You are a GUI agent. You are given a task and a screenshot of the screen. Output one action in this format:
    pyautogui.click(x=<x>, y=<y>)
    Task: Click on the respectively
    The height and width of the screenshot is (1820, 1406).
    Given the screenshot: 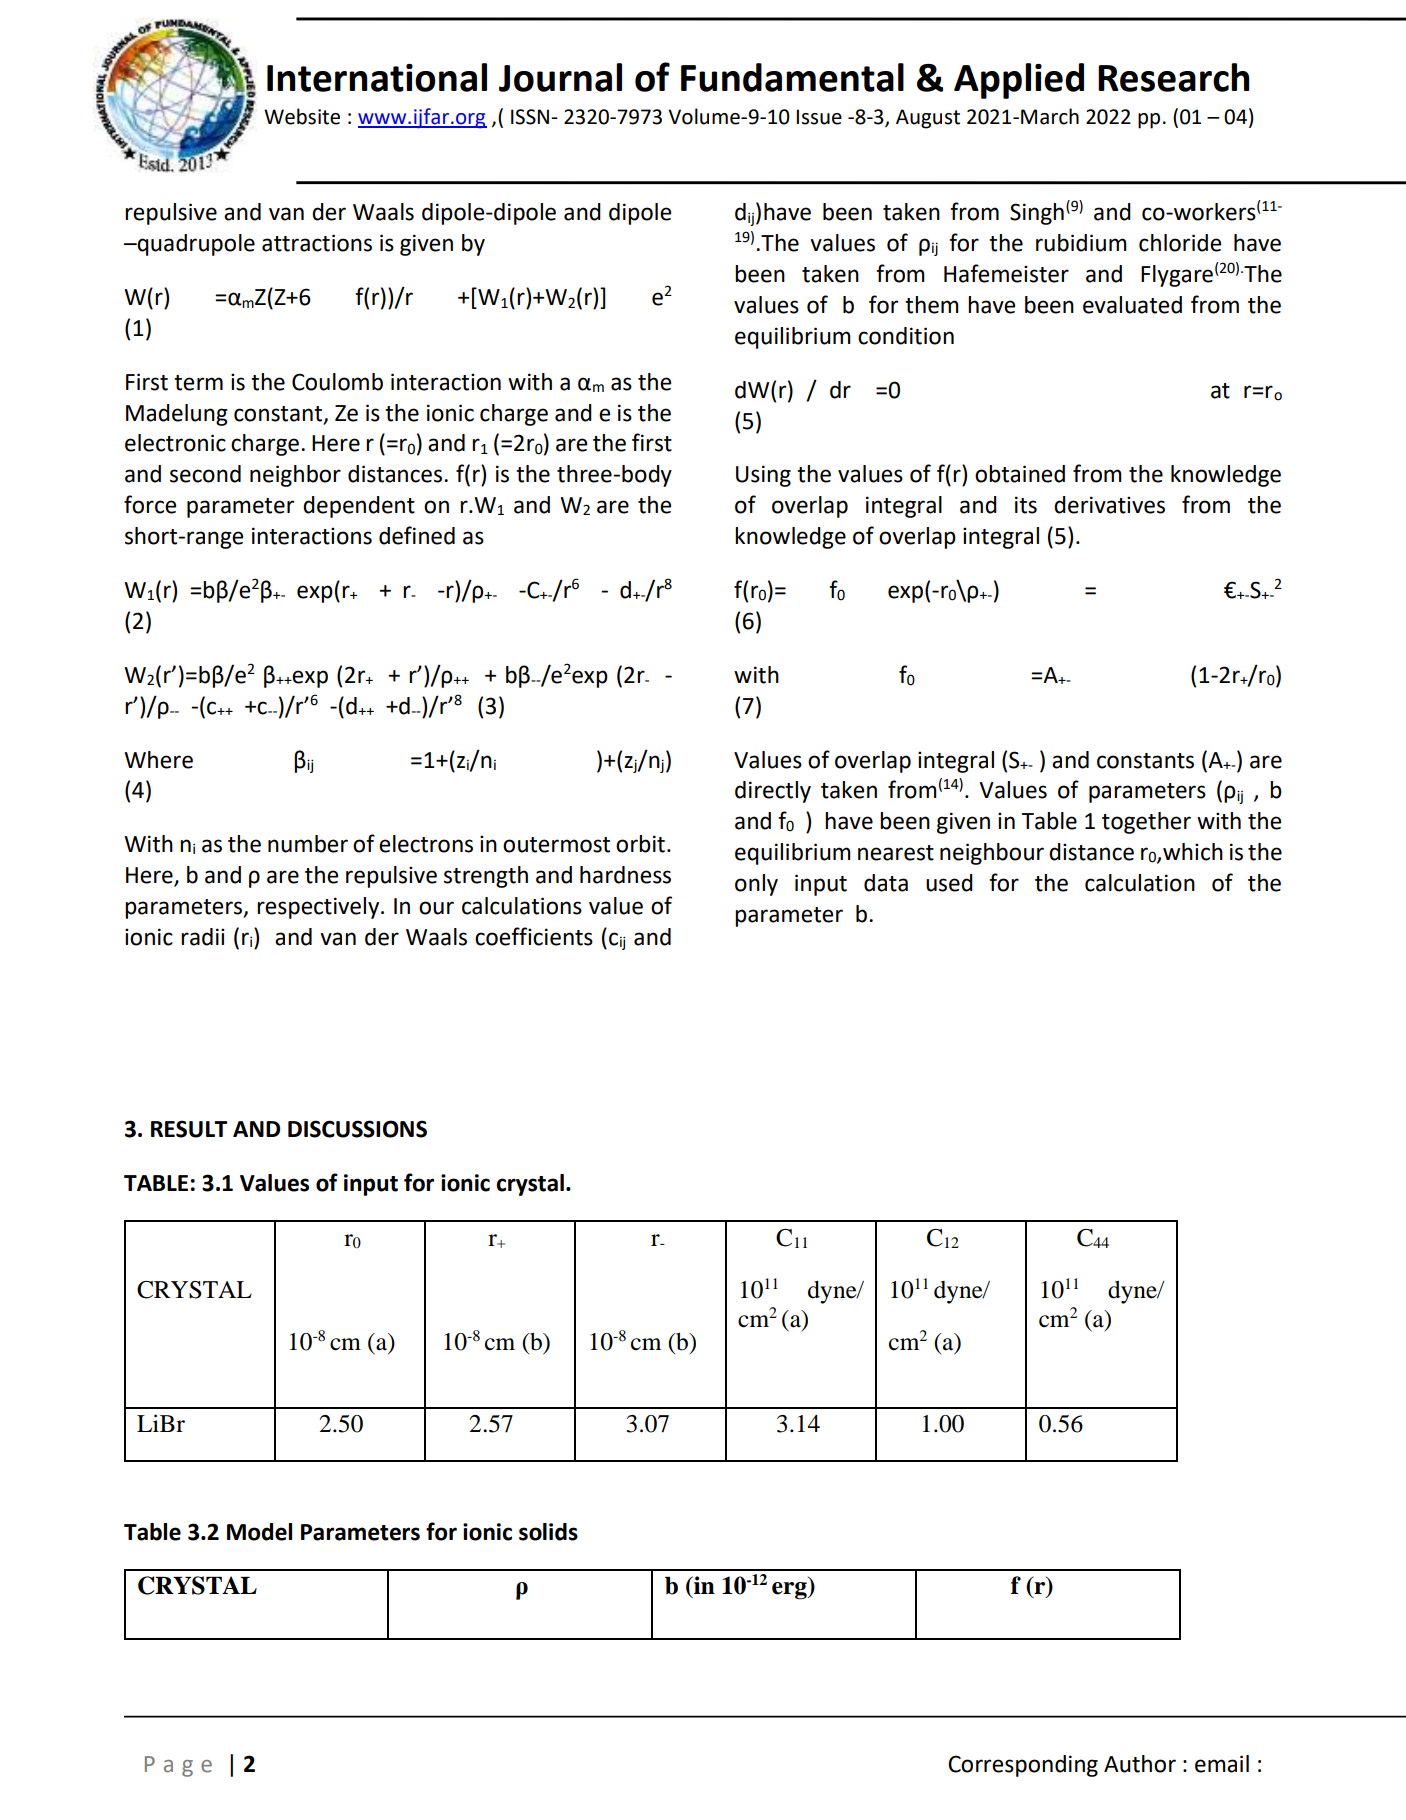 What is the action you would take?
    pyautogui.click(x=319, y=908)
